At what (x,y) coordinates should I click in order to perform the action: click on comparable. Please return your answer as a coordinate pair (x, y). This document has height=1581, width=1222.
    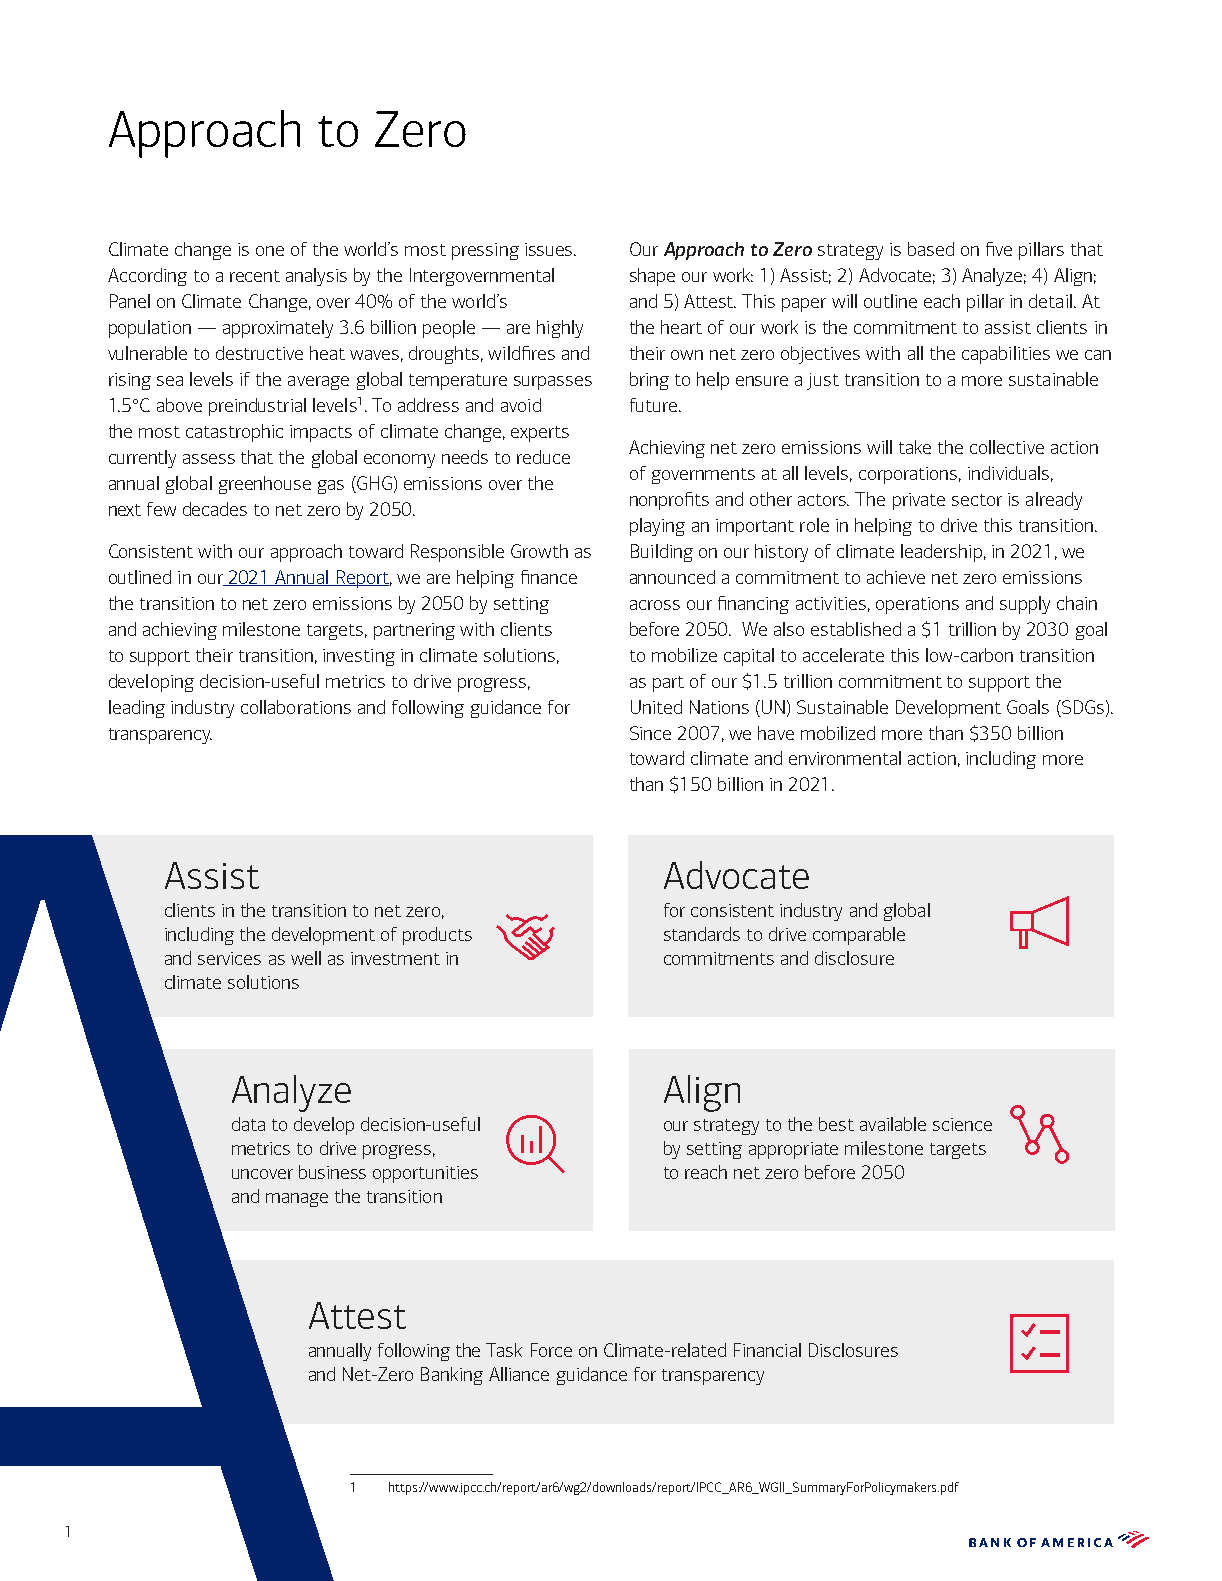
    Looking at the image, I should click on (859, 936).
